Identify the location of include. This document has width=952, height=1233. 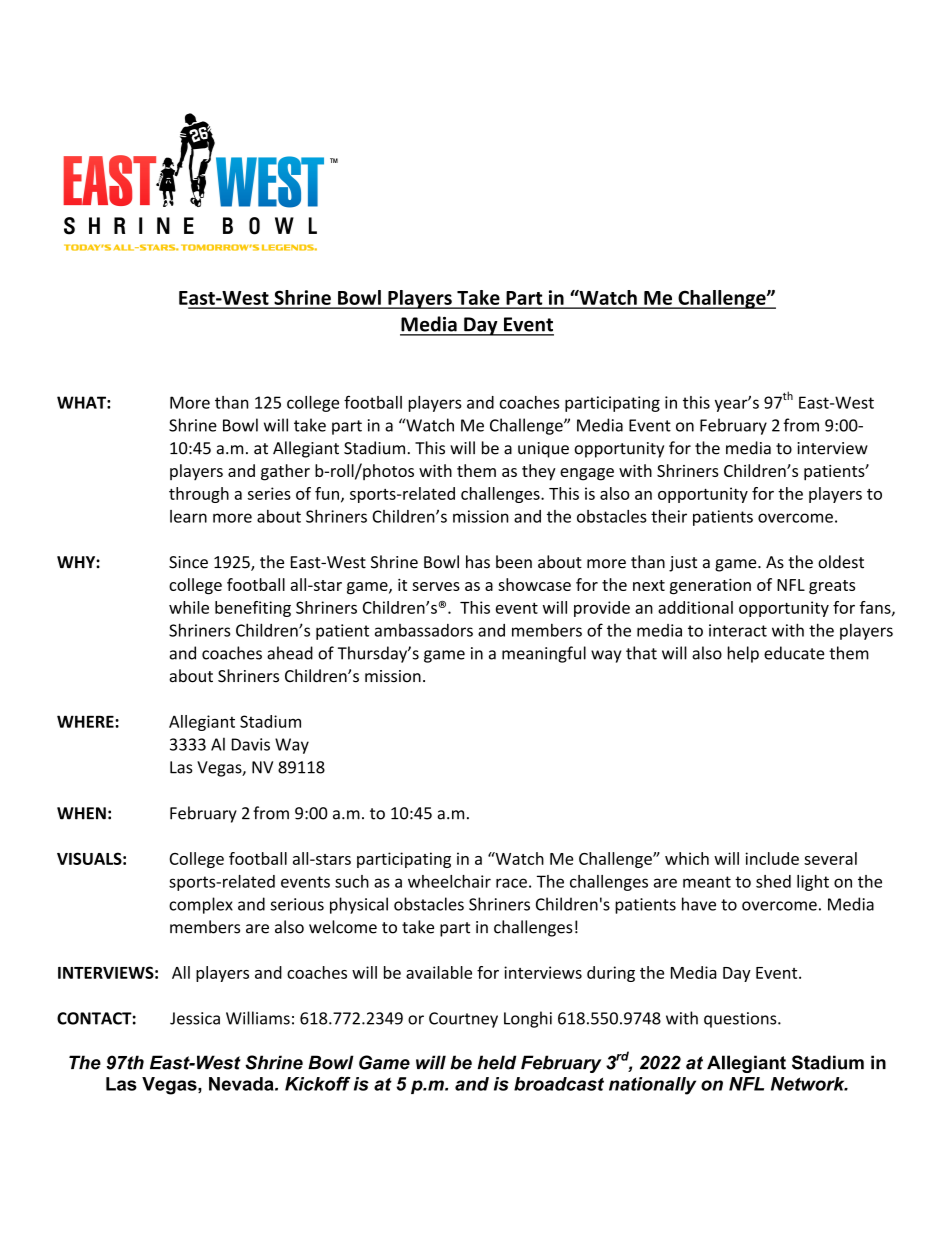
(772, 858).
